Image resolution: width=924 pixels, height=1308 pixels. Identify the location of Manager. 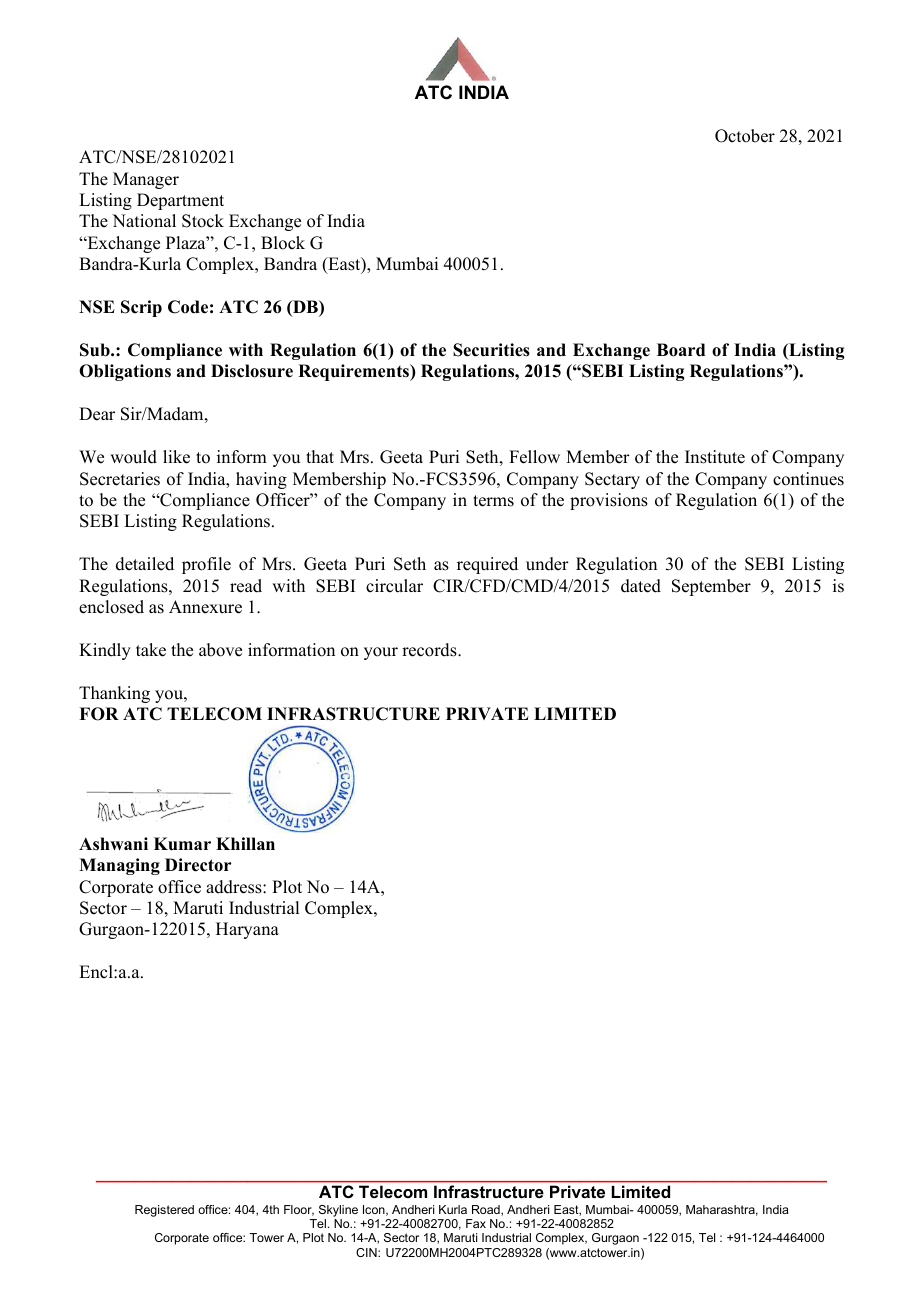
(146, 180).
